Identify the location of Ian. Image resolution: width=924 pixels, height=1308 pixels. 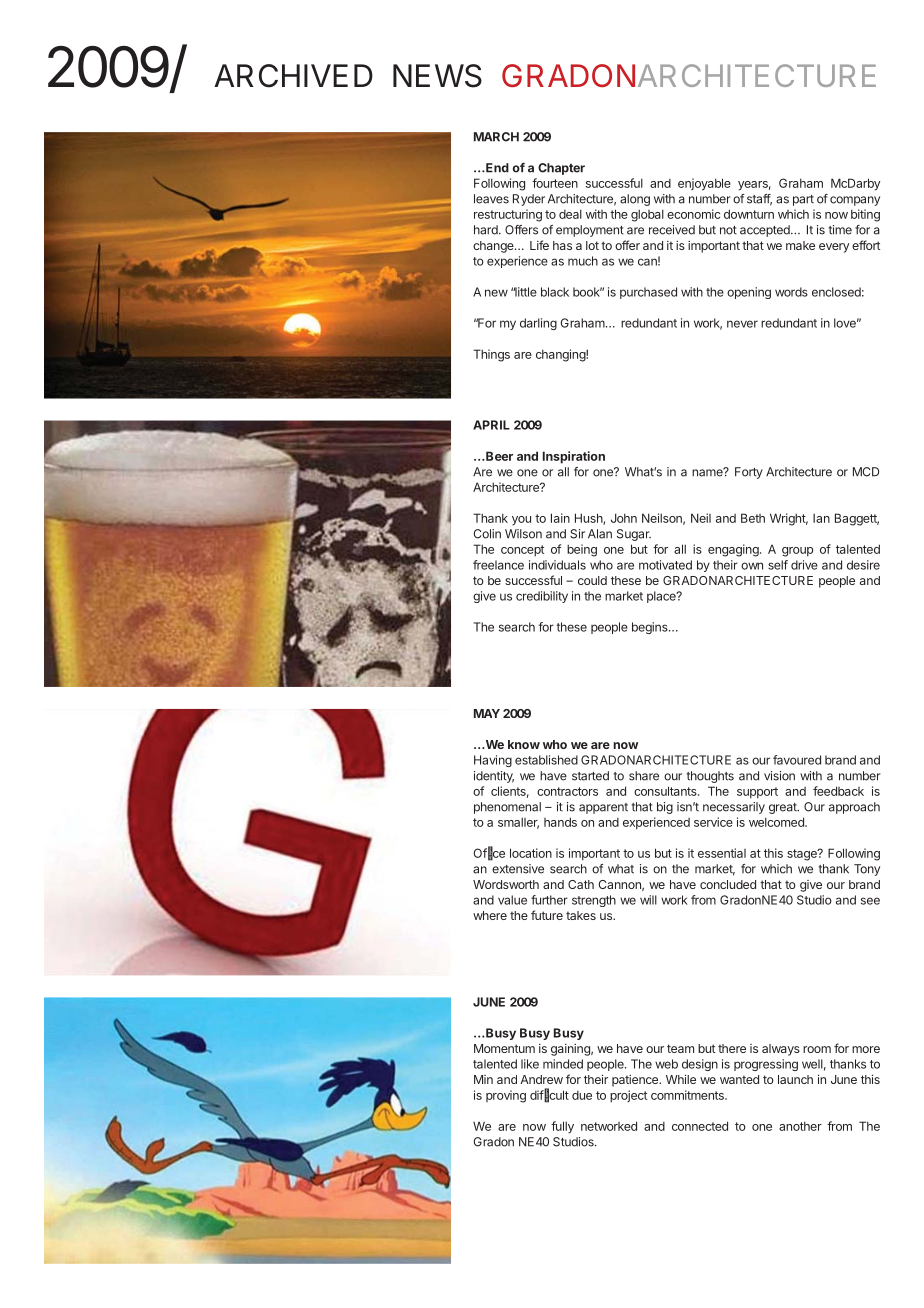
(821, 518).
